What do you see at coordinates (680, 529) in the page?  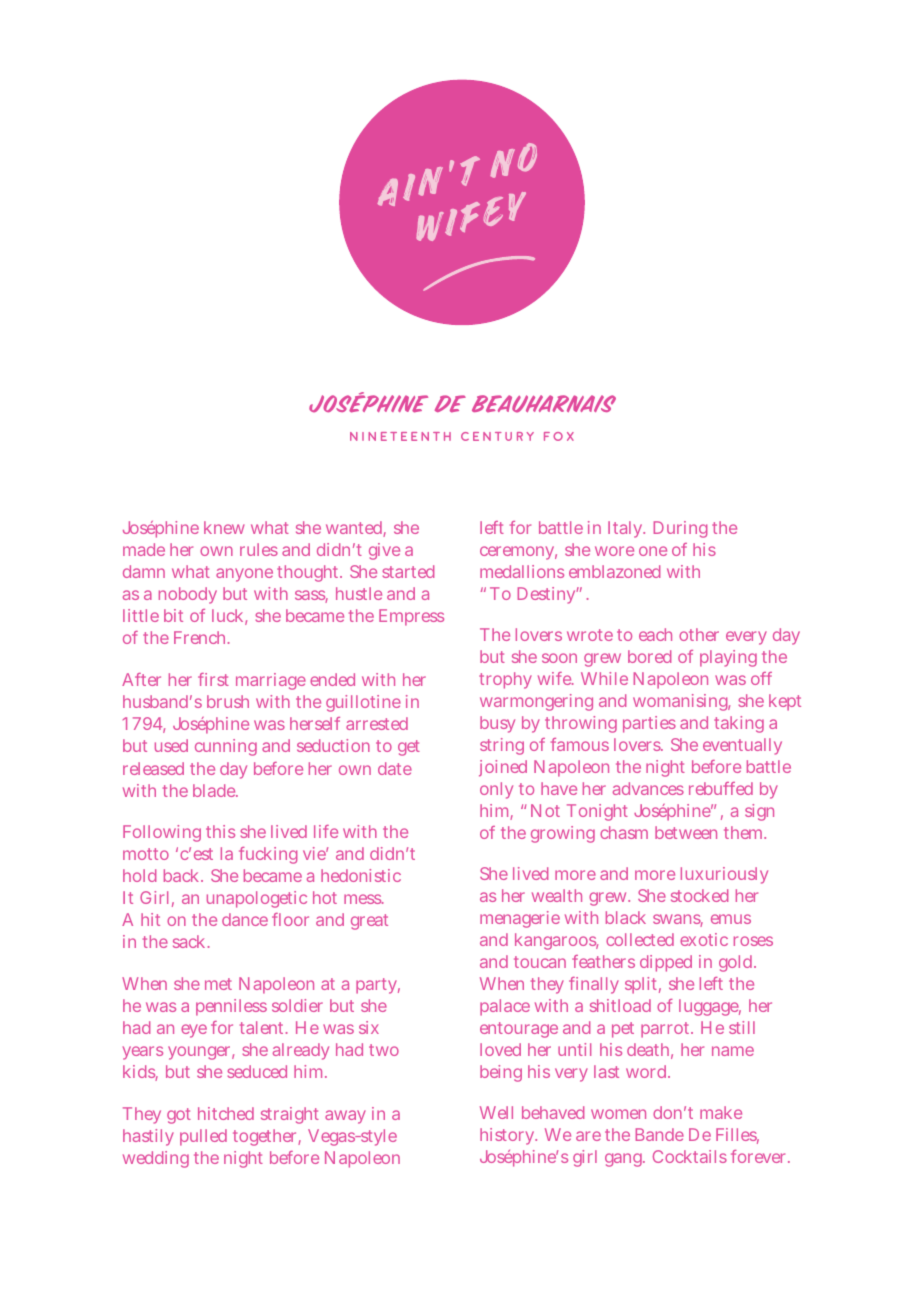 I see `During` at bounding box center [680, 529].
